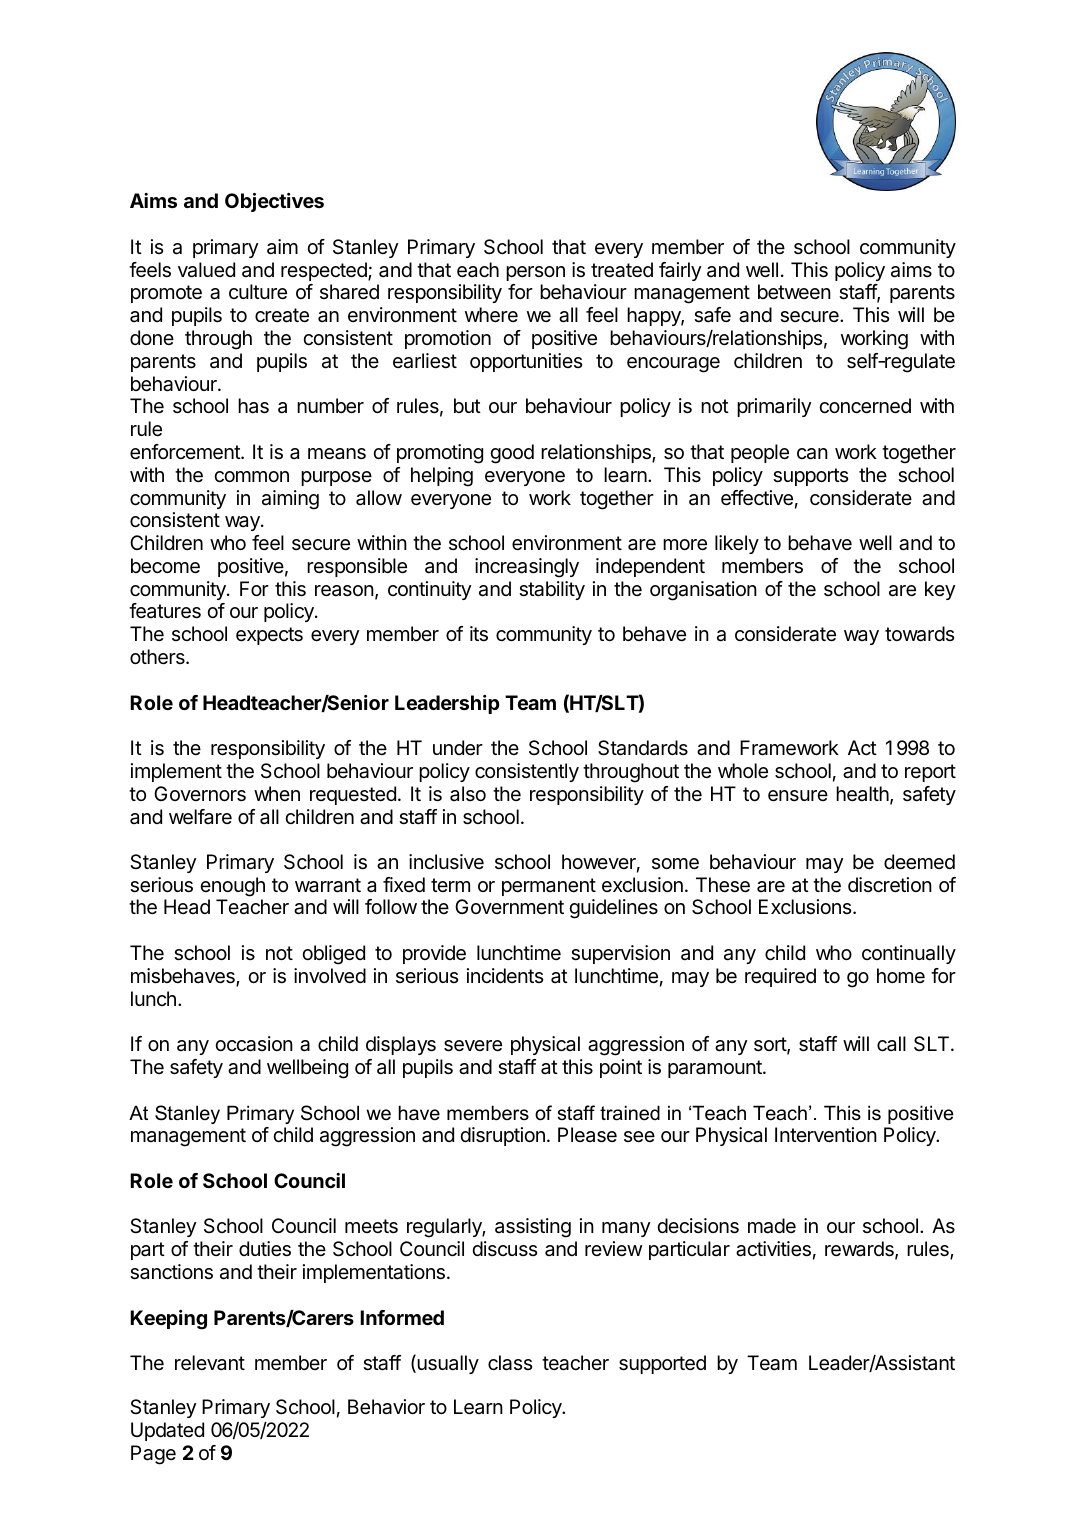 The height and width of the screenshot is (1516, 1072). What do you see at coordinates (200, 817) in the screenshot?
I see `welfare` at bounding box center [200, 817].
